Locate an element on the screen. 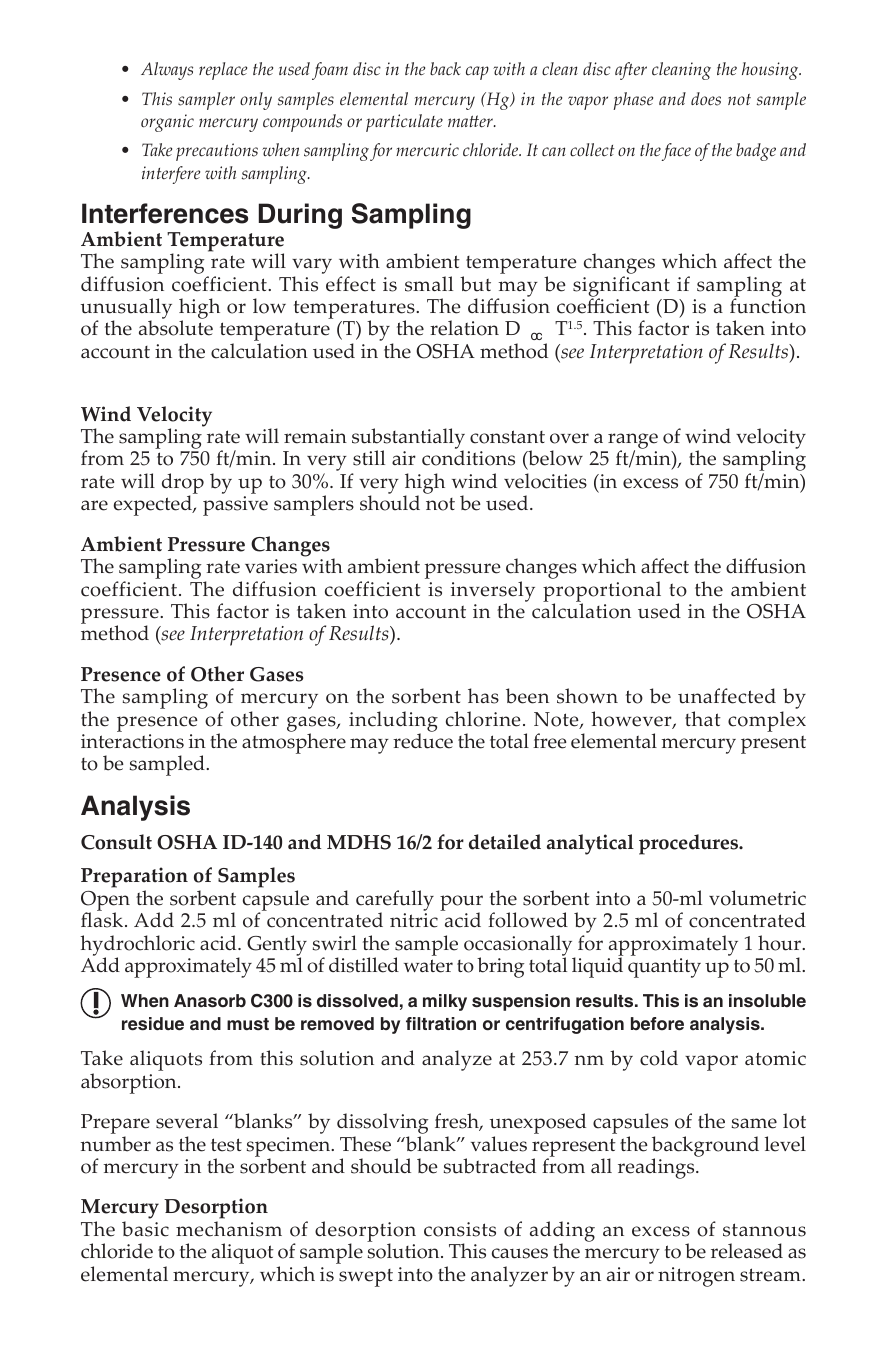 The image size is (887, 1372). drop is located at coordinates (183, 485).
